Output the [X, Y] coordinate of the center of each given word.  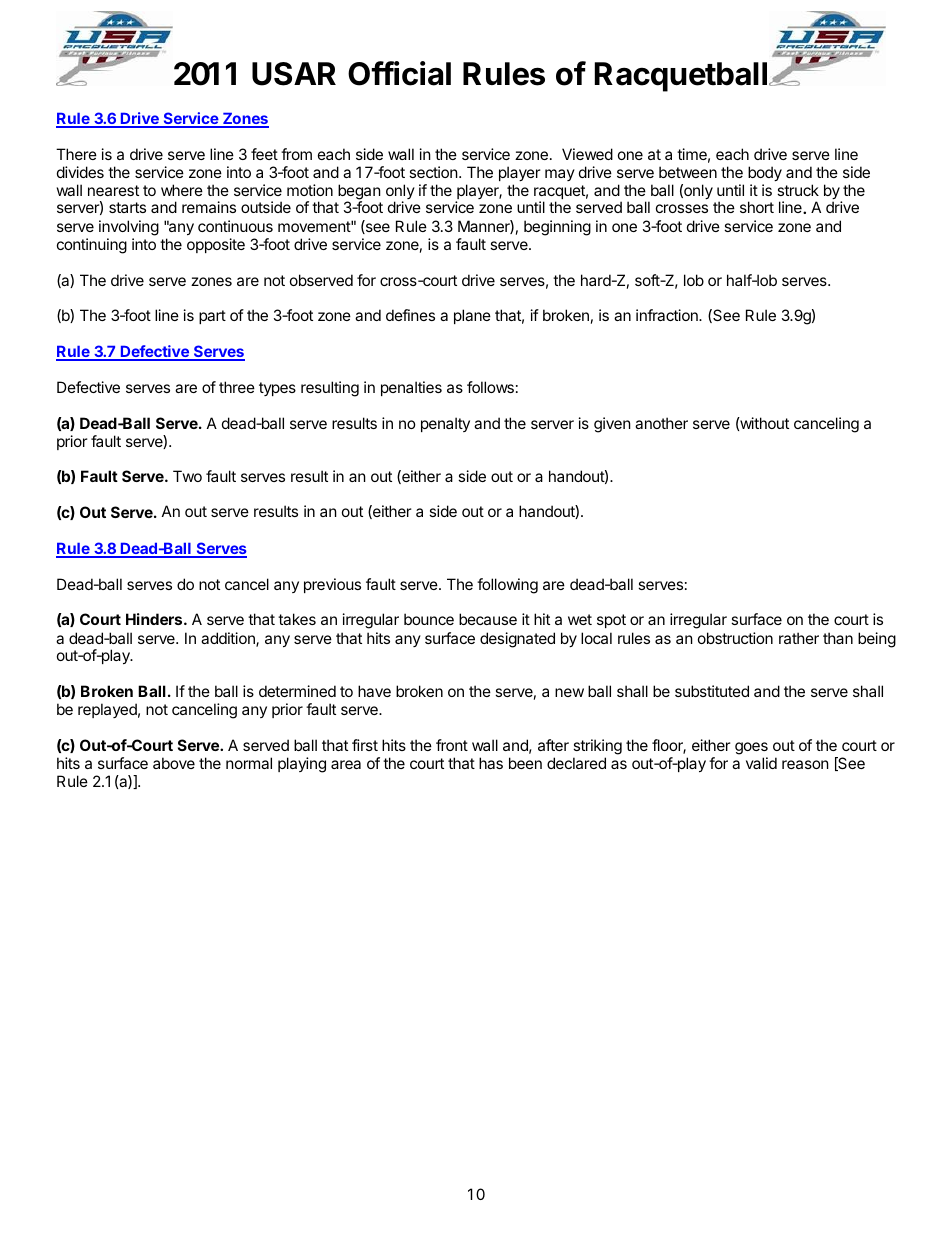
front [452, 745]
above [174, 763]
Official [399, 73]
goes [751, 748]
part [212, 317]
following [507, 586]
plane [472, 316]
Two [187, 476]
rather [799, 638]
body [765, 173]
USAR [294, 74]
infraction [668, 315]
